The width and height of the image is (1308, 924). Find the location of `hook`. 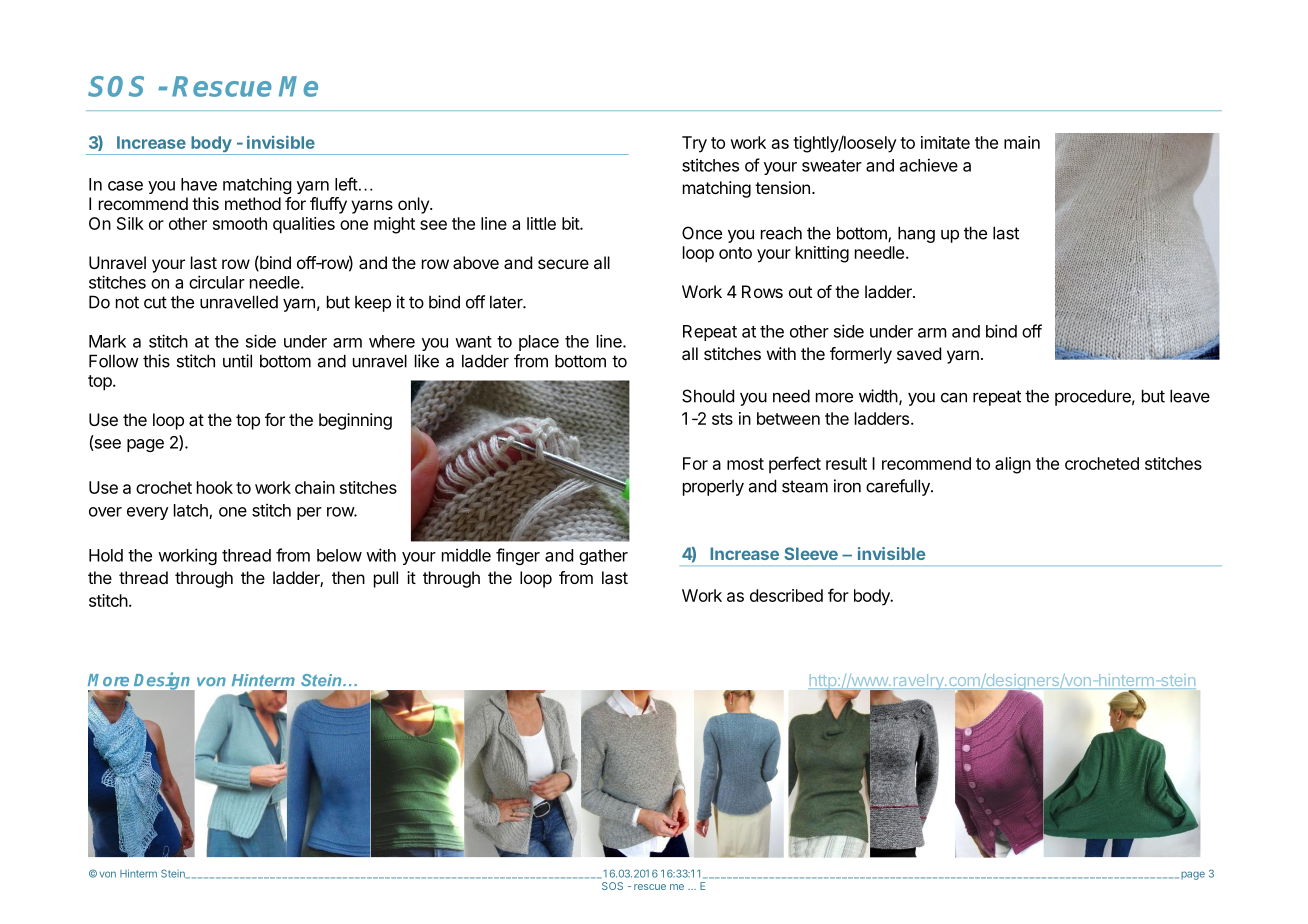

hook is located at coordinates (215, 487).
